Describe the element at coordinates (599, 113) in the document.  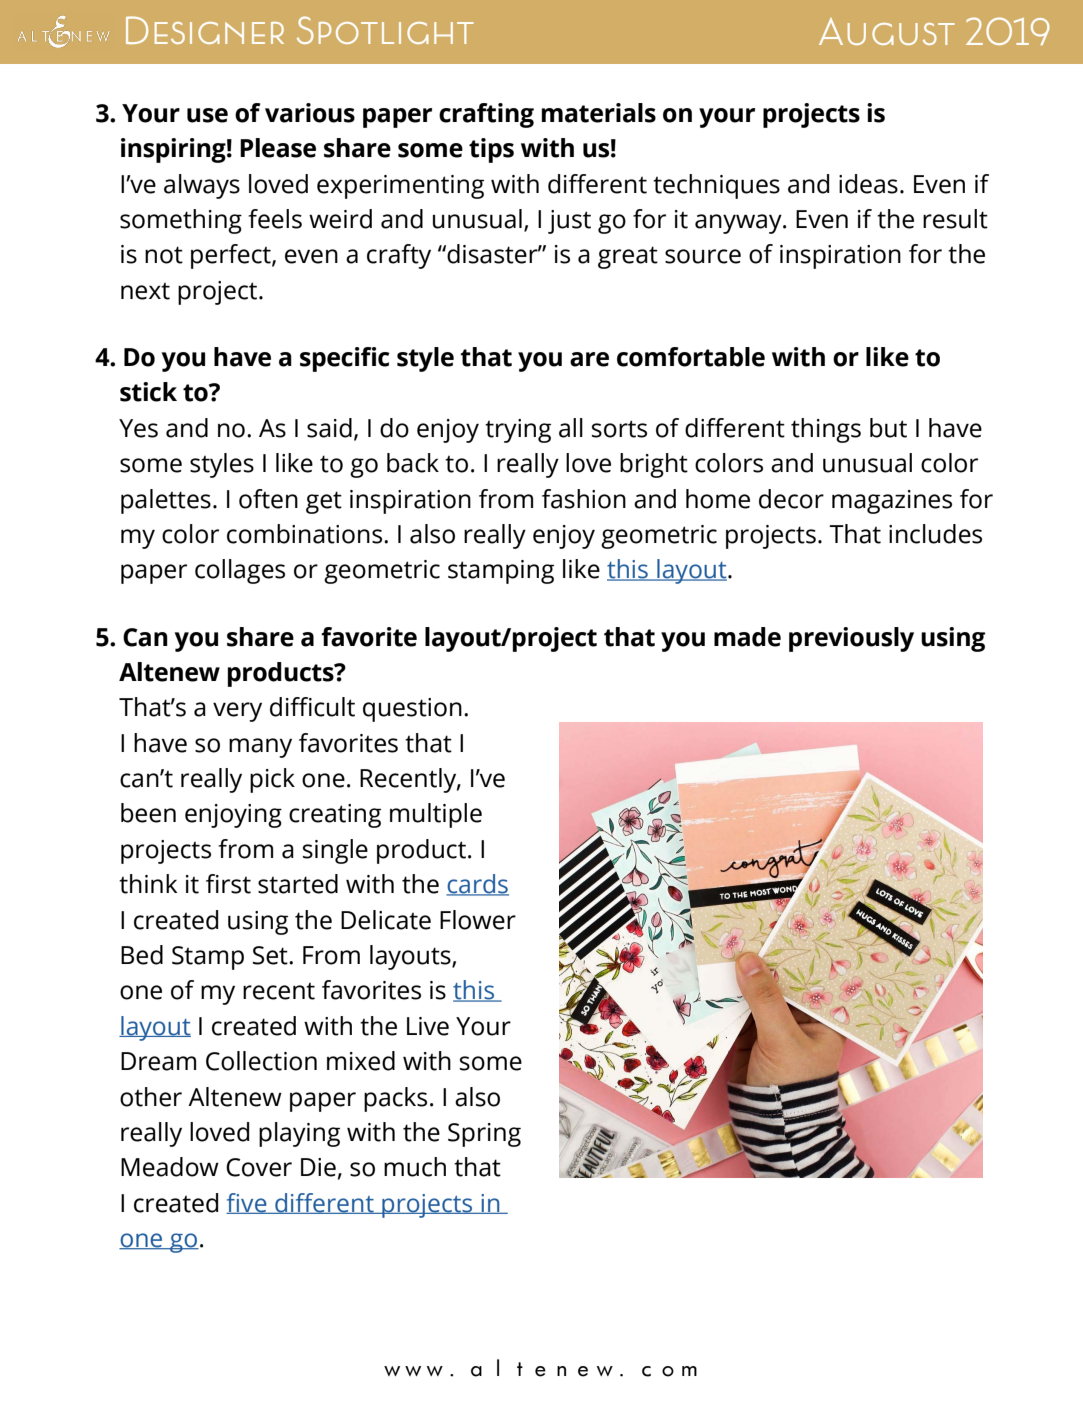
I see `materials` at that location.
